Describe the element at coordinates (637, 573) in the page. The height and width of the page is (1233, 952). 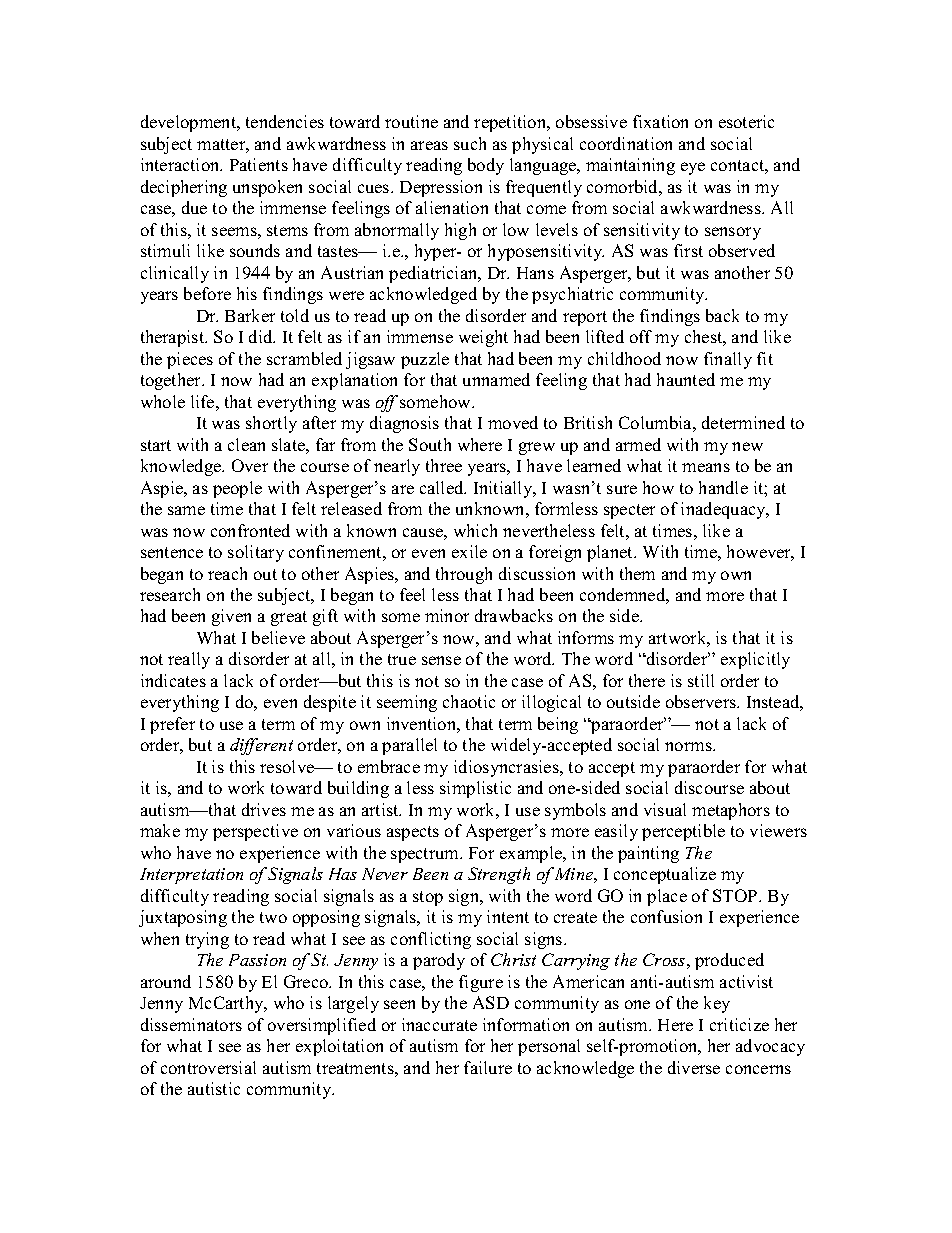
I see `them` at that location.
